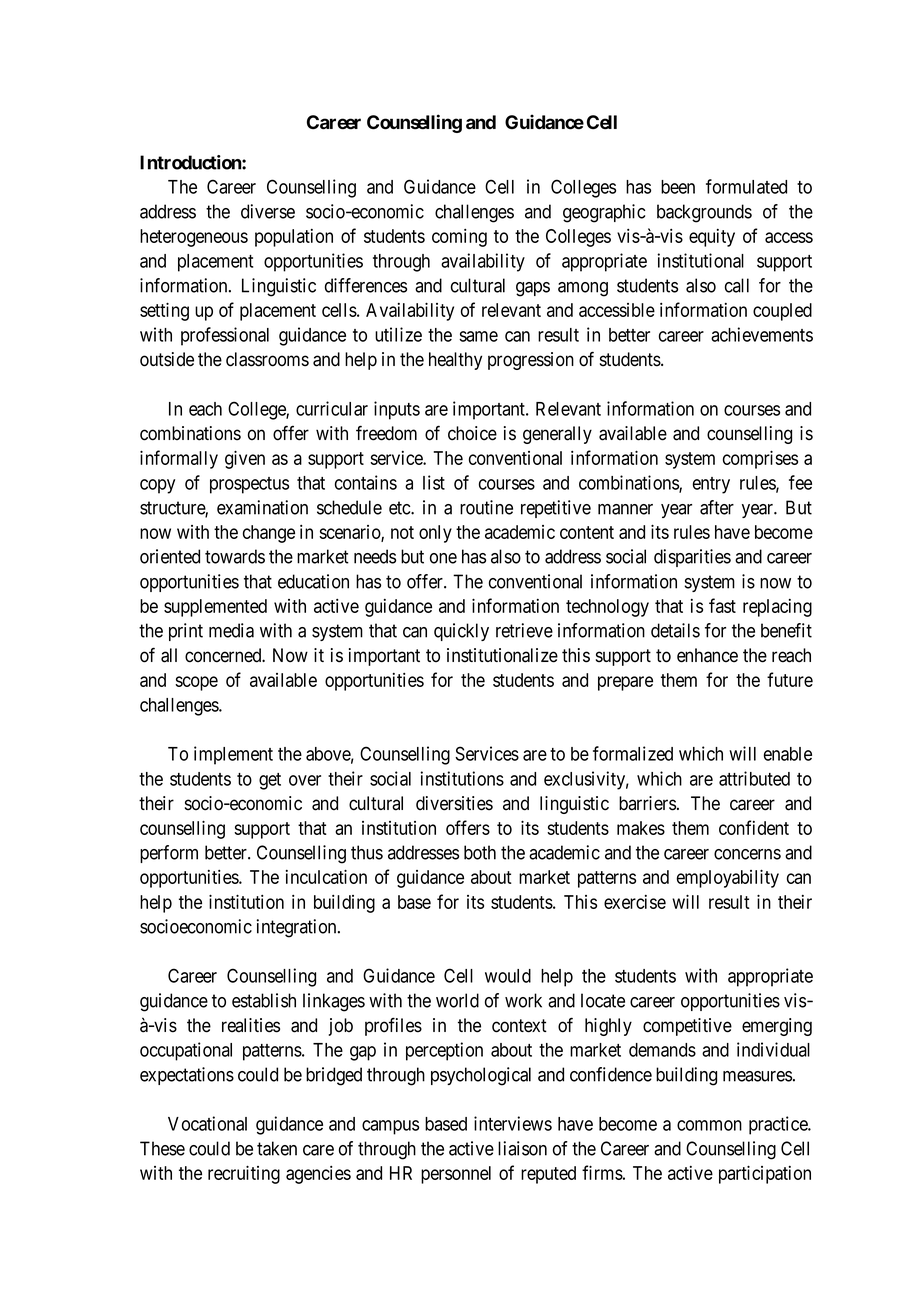 This page has height=1308, width=924. What do you see at coordinates (196, 683) in the page?
I see `scope` at bounding box center [196, 683].
